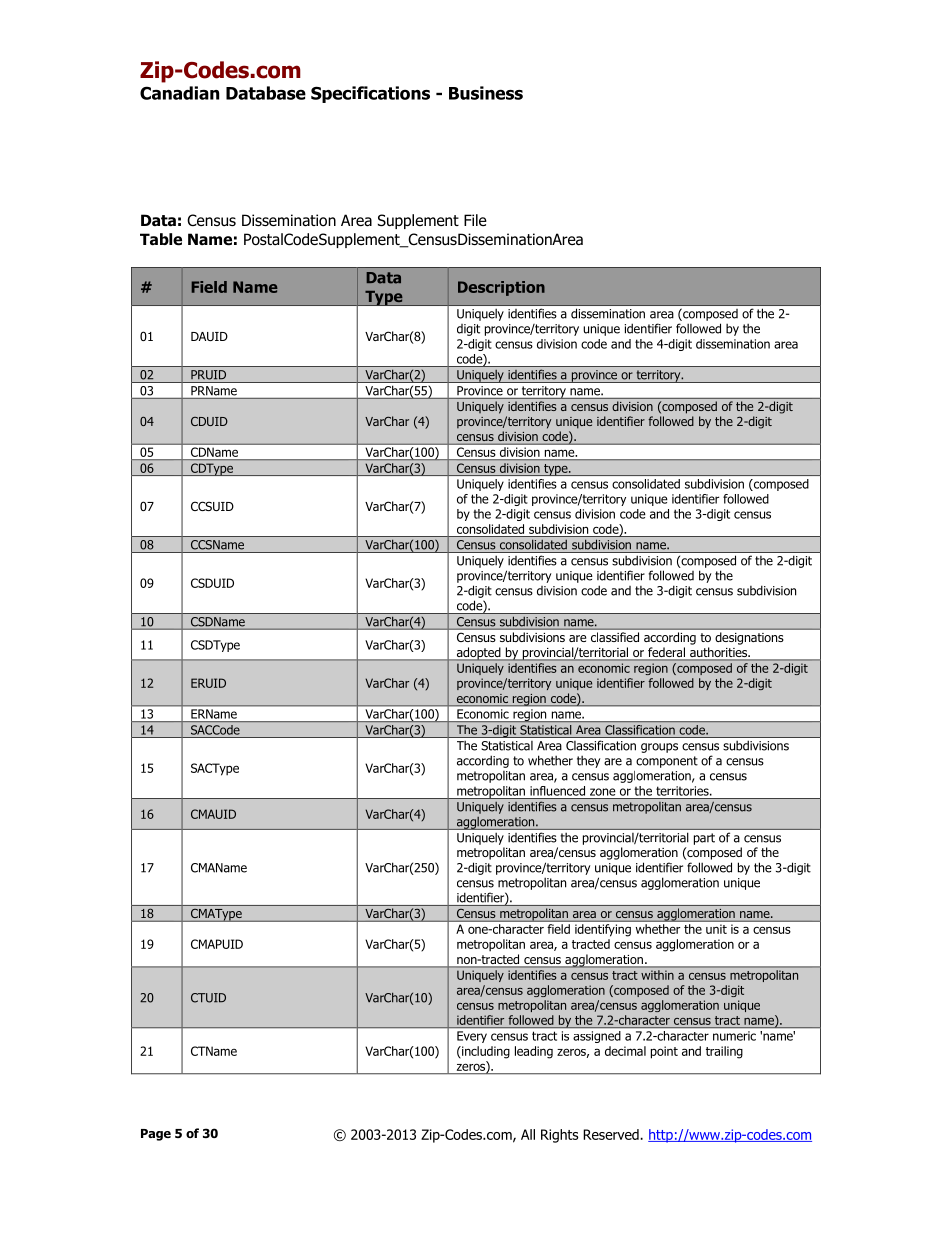 The height and width of the page is (1233, 952). What do you see at coordinates (179, 93) in the page?
I see `Canadian` at bounding box center [179, 93].
